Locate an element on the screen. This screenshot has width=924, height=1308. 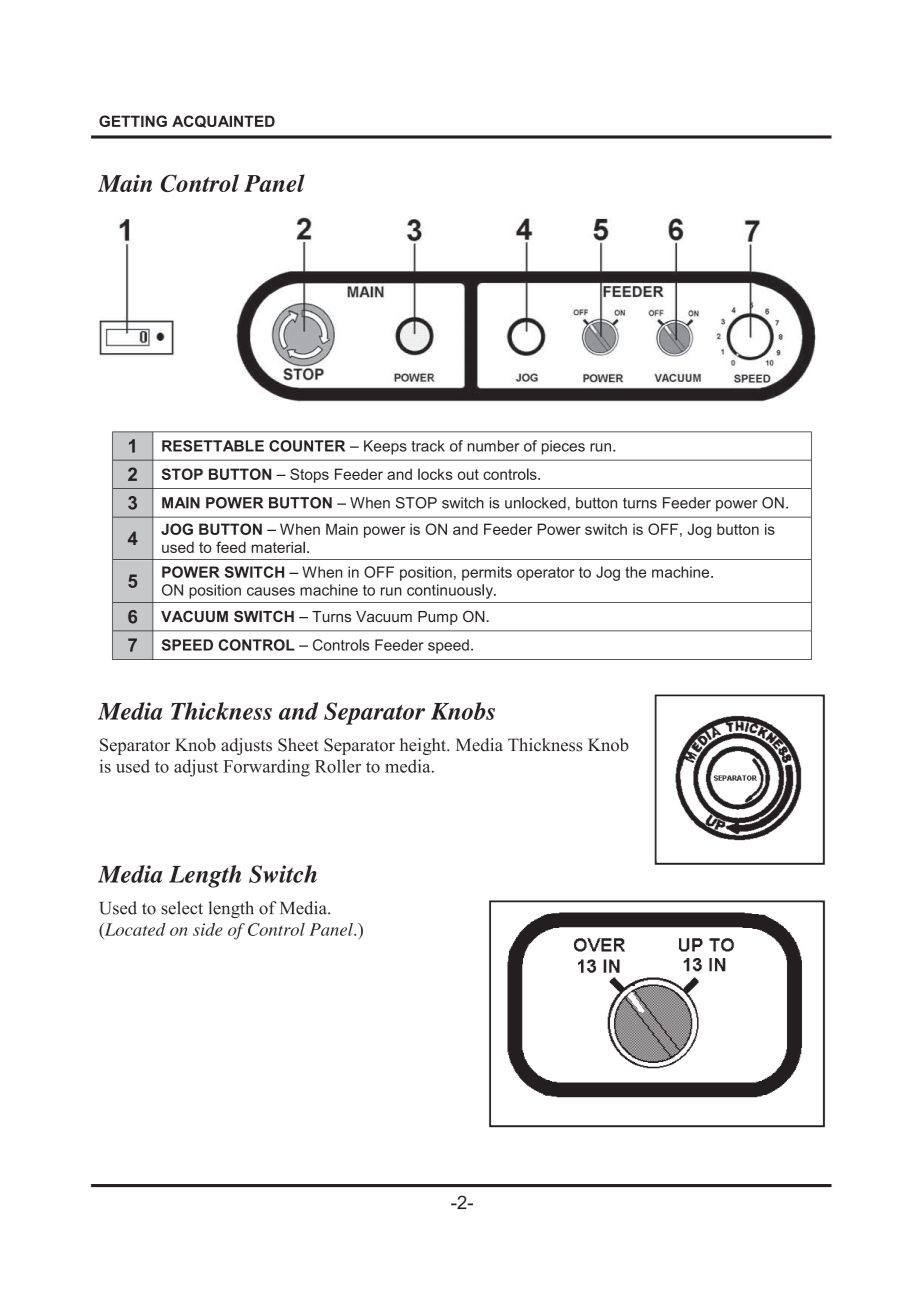
select is located at coordinates (182, 908).
